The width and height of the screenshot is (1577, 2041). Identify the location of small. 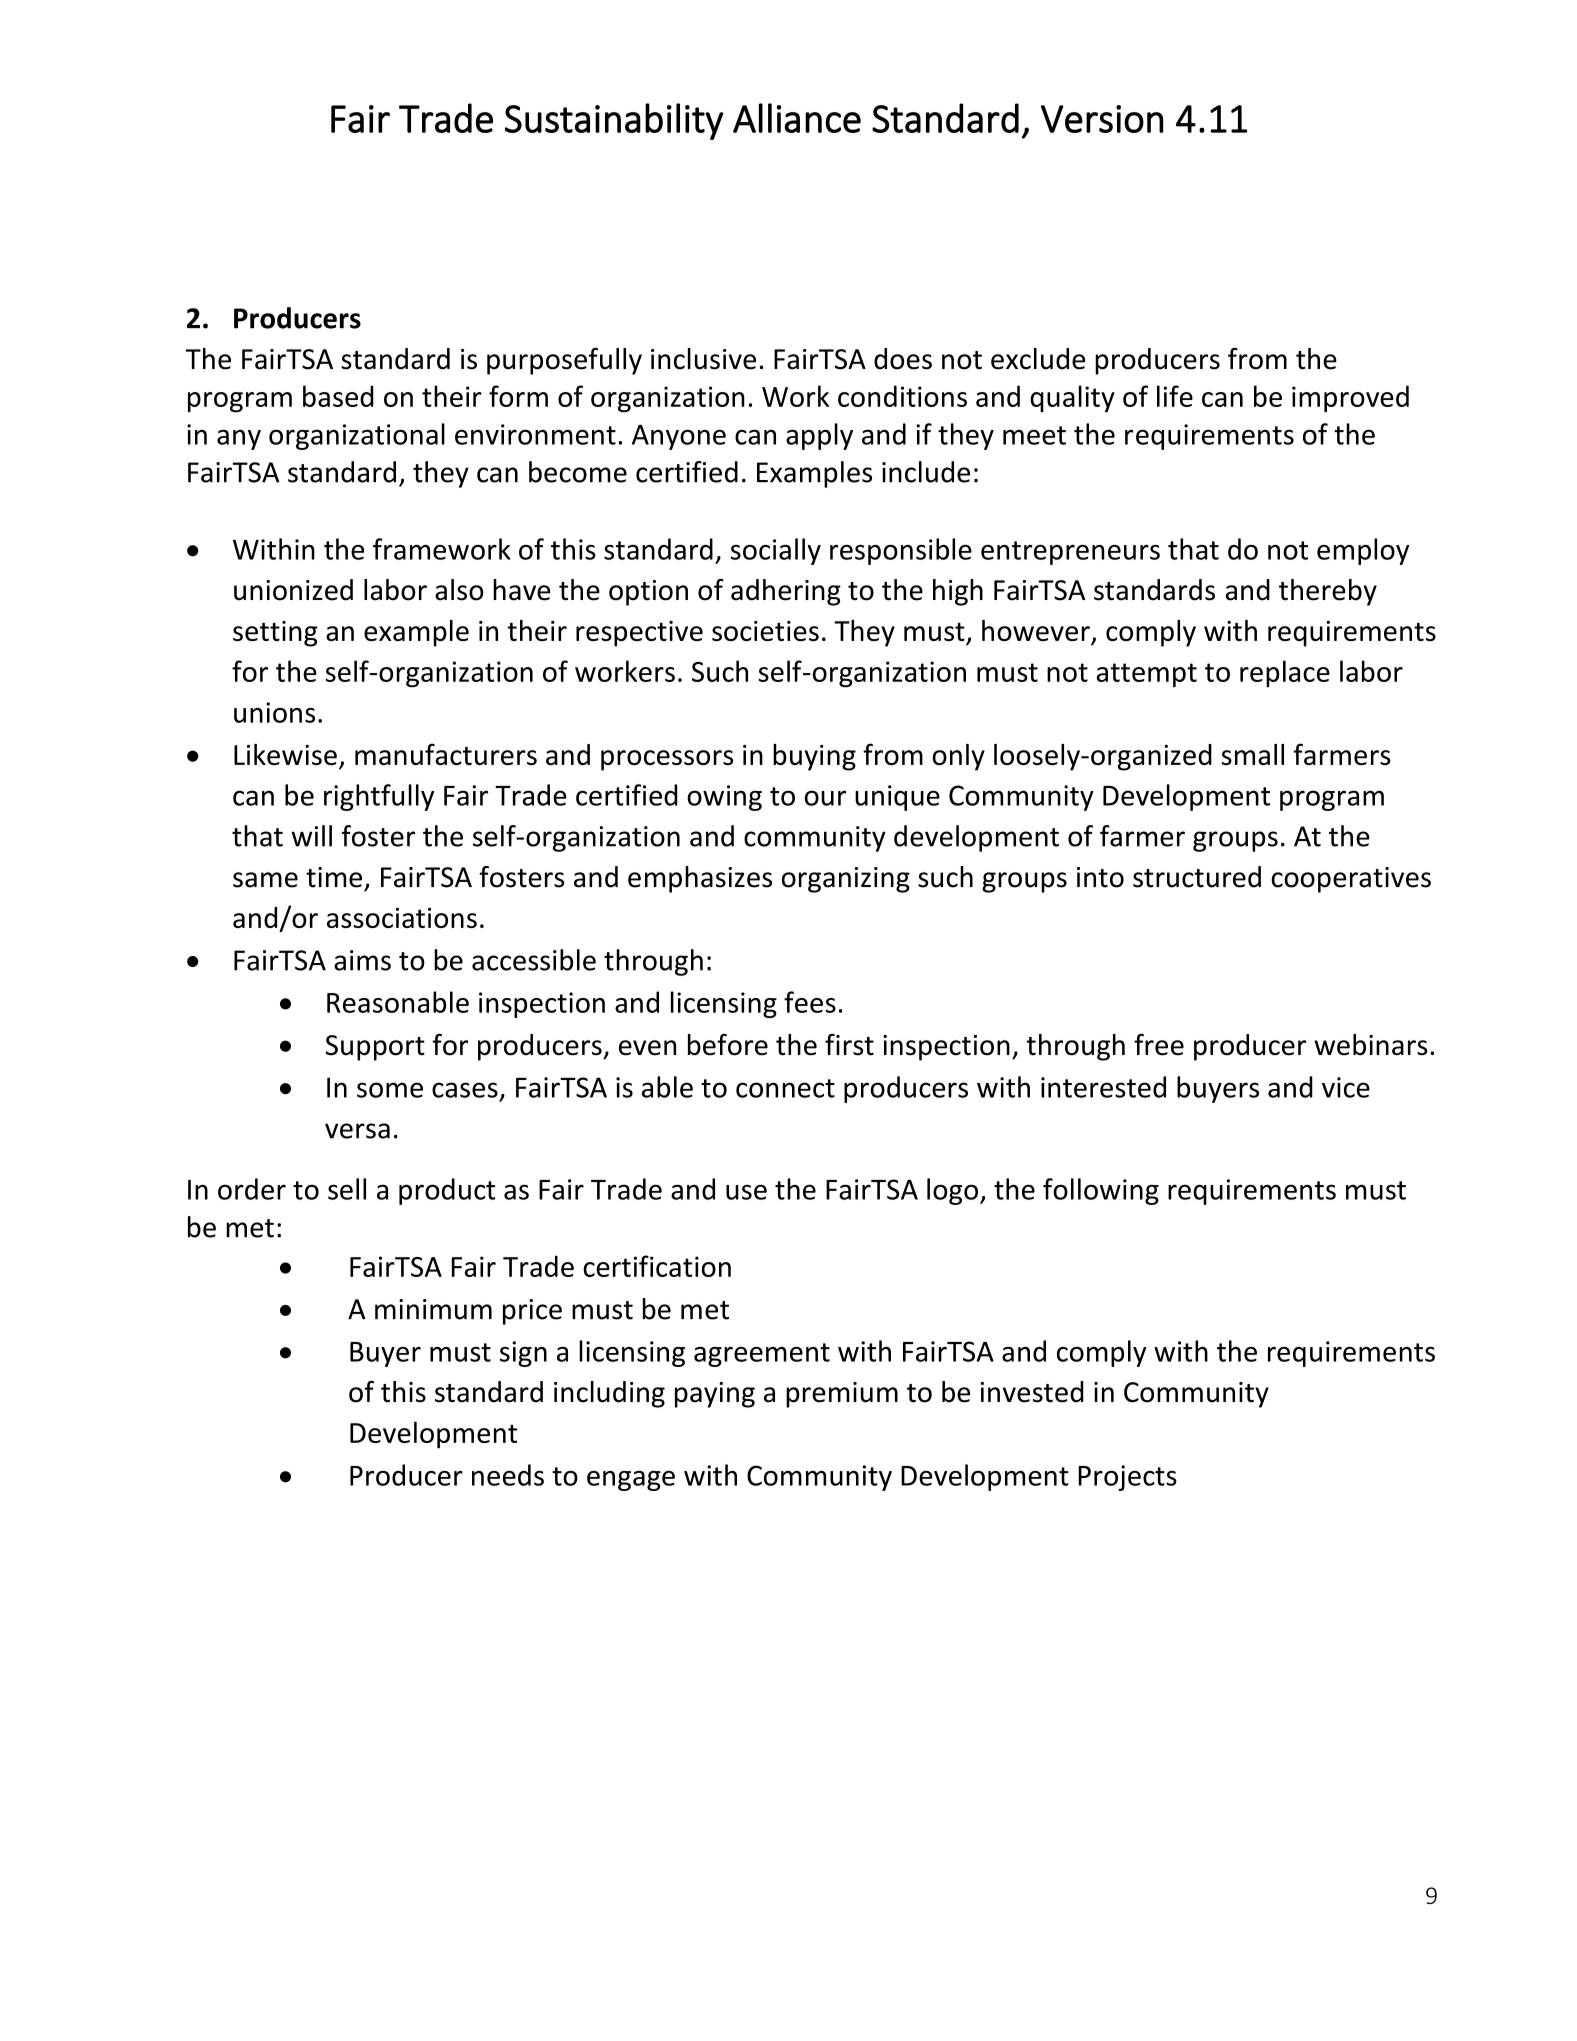
(1252, 754).
